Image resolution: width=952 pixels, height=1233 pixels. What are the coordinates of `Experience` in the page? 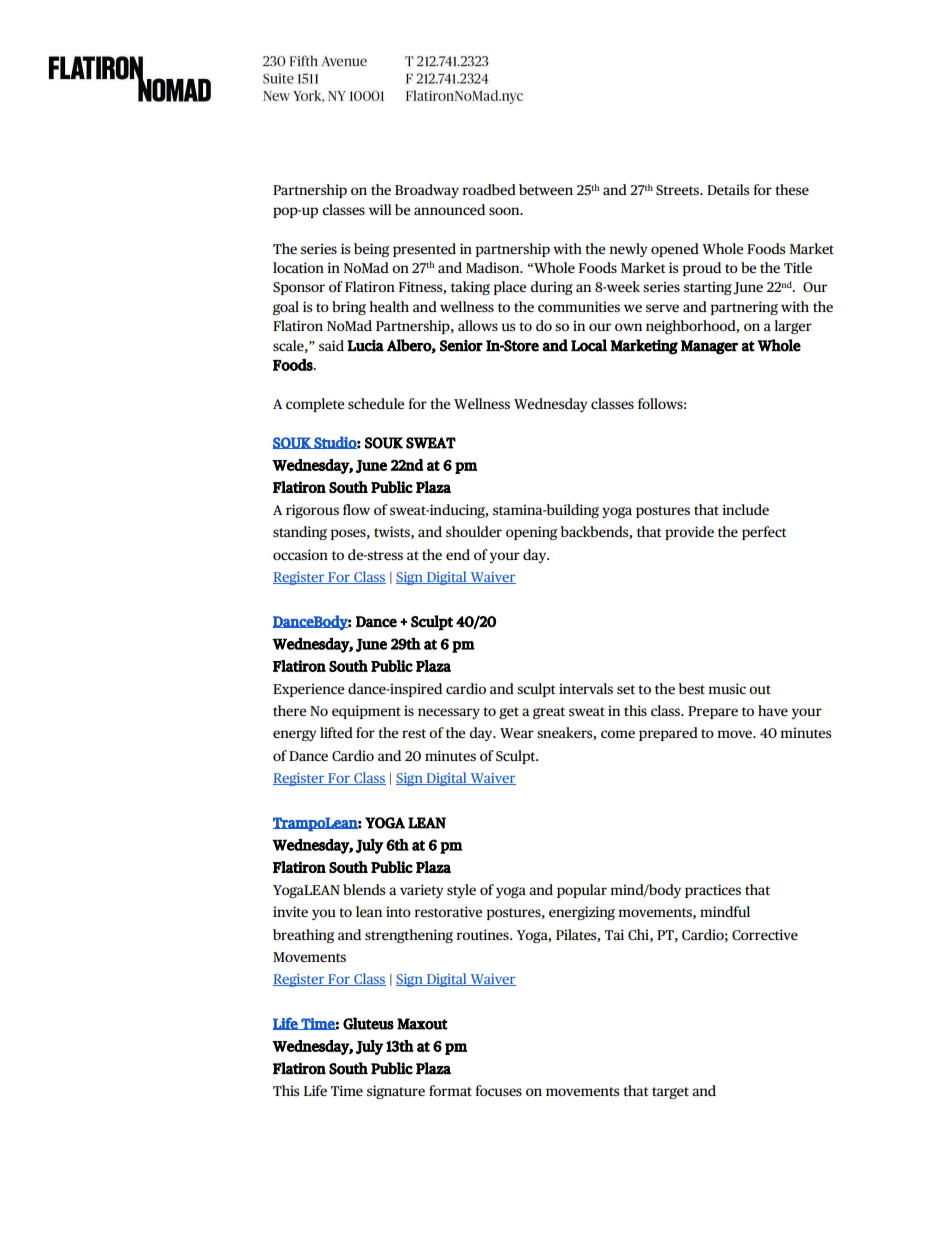 It's located at (309, 690).
